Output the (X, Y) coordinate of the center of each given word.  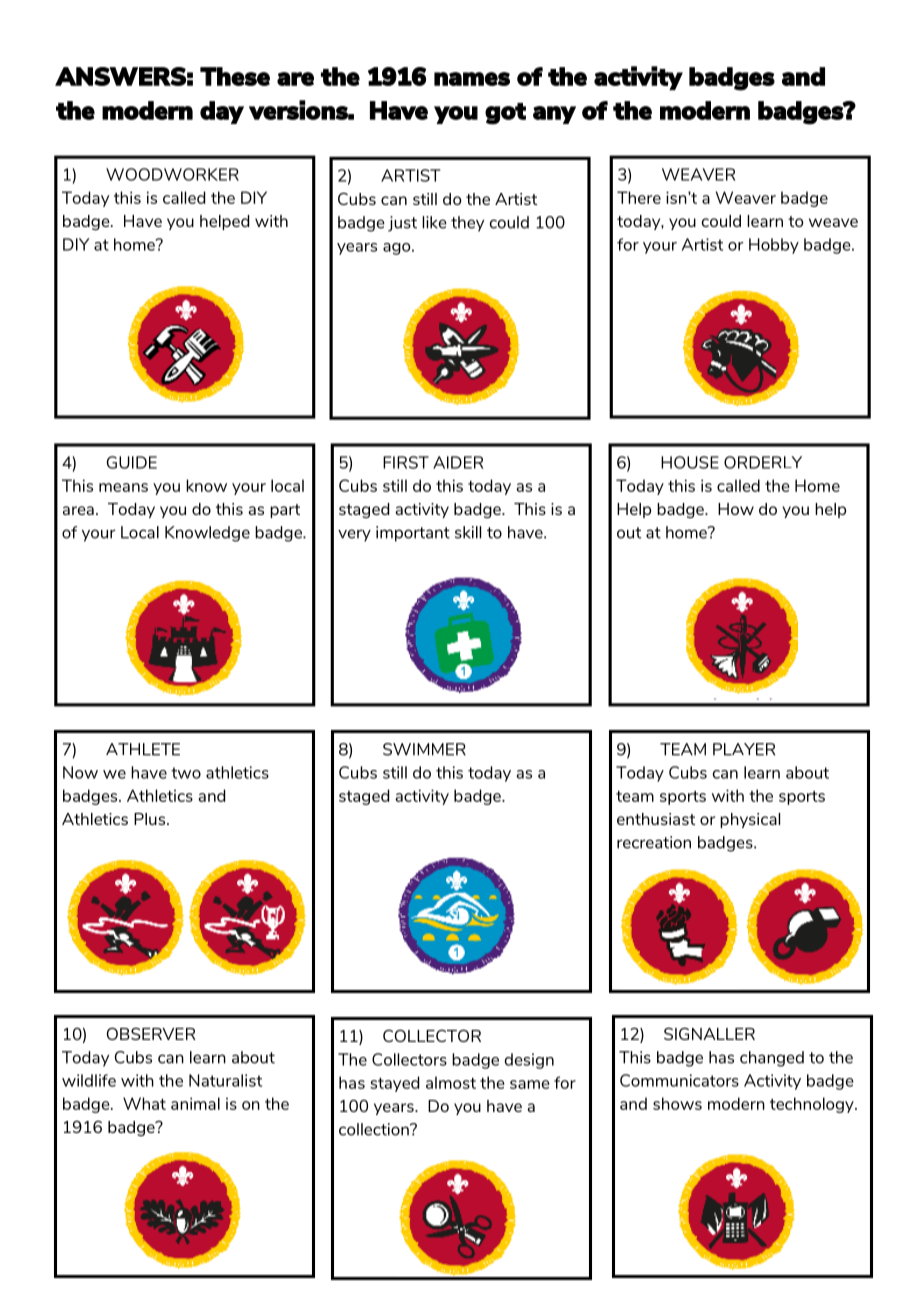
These (235, 76)
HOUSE (690, 462)
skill (468, 532)
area (78, 510)
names (472, 79)
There (639, 197)
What (144, 1103)
